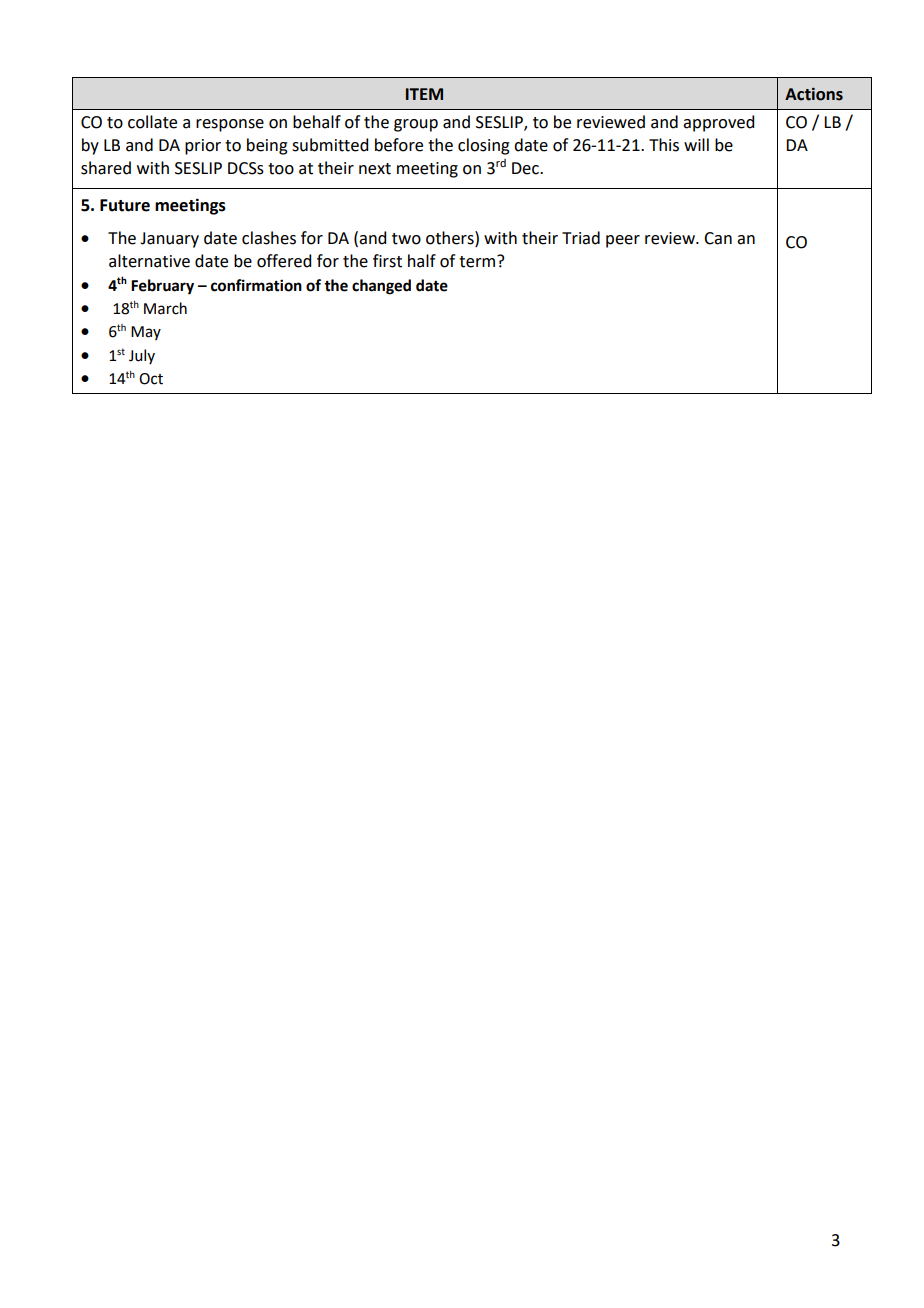 This image has width=924, height=1308. What do you see at coordinates (526, 168) in the image?
I see `Dec` at bounding box center [526, 168].
